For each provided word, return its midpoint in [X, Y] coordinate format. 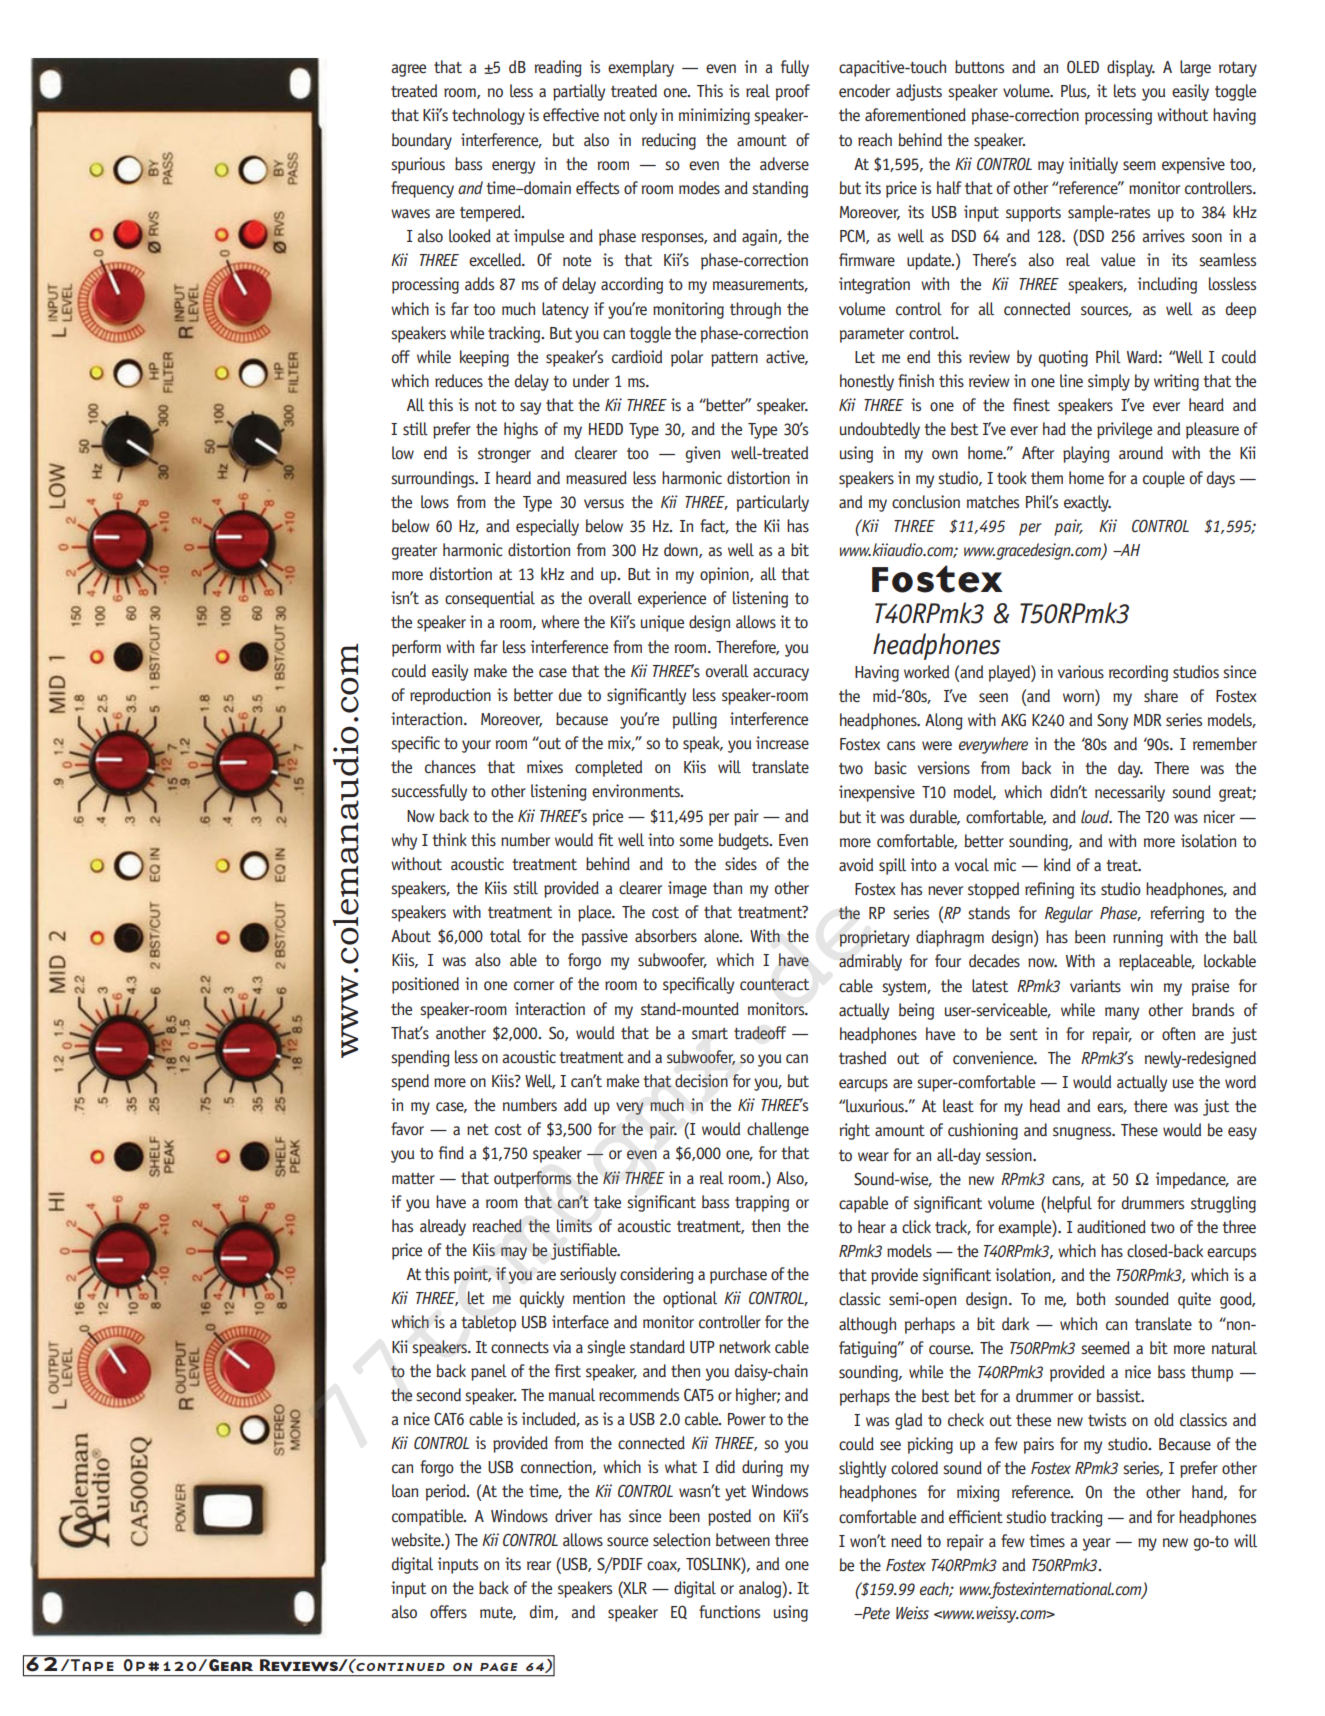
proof [793, 92]
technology [488, 116]
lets [1125, 91]
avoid [856, 865]
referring [1177, 914]
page [499, 1667]
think [449, 839]
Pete [875, 1613]
